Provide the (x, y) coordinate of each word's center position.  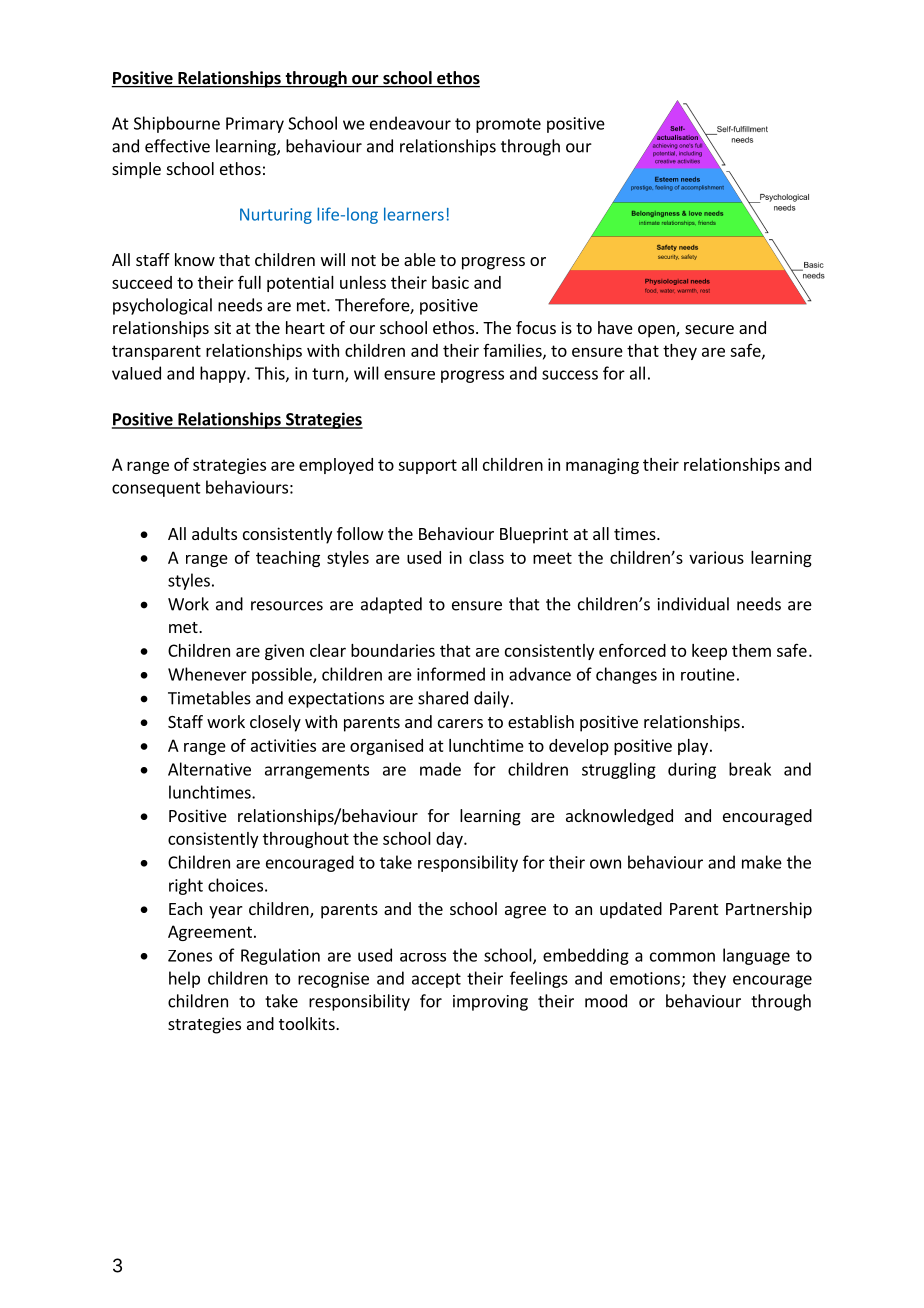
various (716, 557)
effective (177, 146)
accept (436, 980)
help (184, 979)
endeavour (410, 123)
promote (508, 125)
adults (214, 533)
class (486, 557)
